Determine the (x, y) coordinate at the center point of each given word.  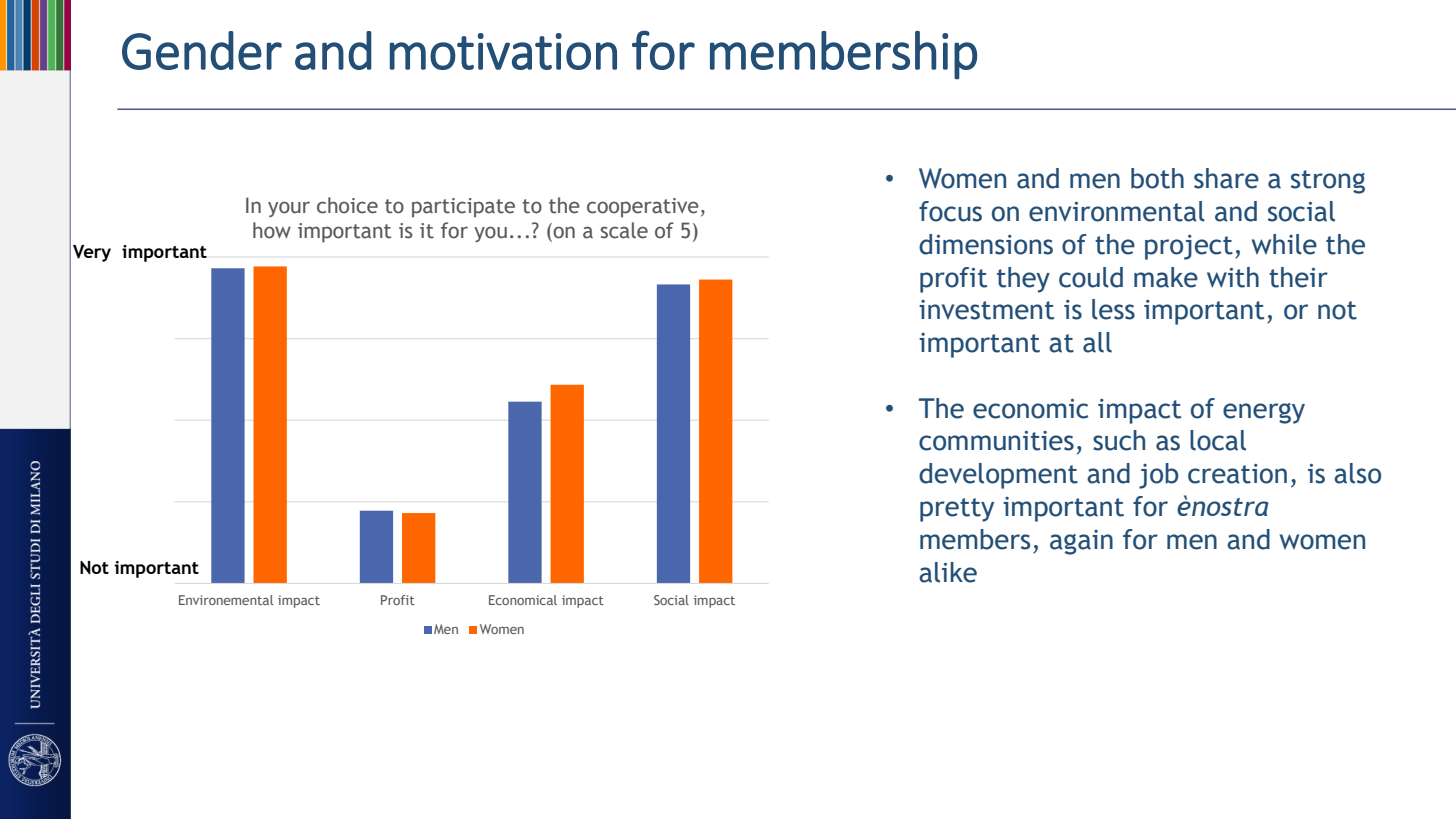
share (1226, 178)
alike (948, 572)
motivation (503, 51)
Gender (202, 50)
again (1081, 542)
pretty (957, 510)
